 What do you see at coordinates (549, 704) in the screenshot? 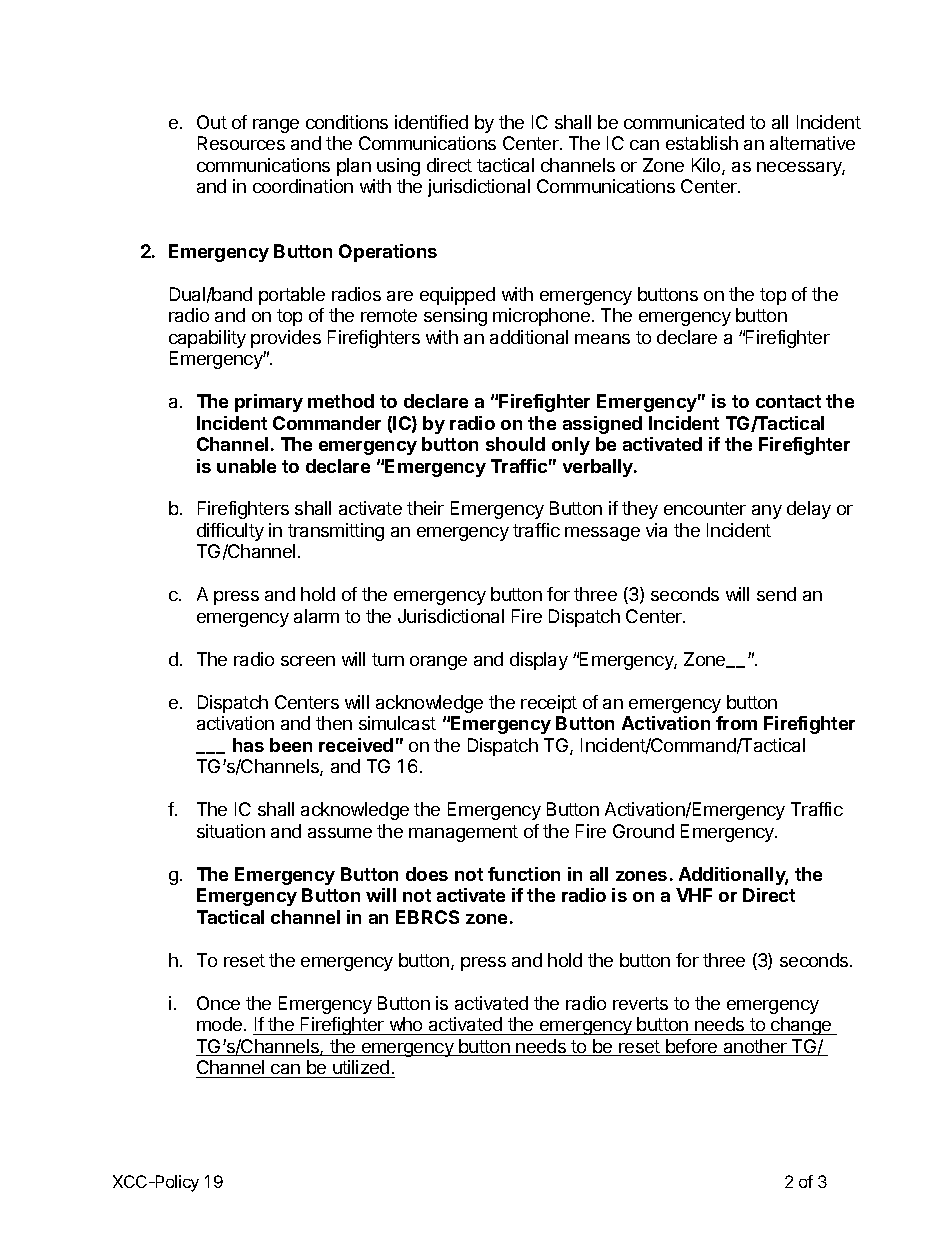
I see `receipt` at bounding box center [549, 704].
